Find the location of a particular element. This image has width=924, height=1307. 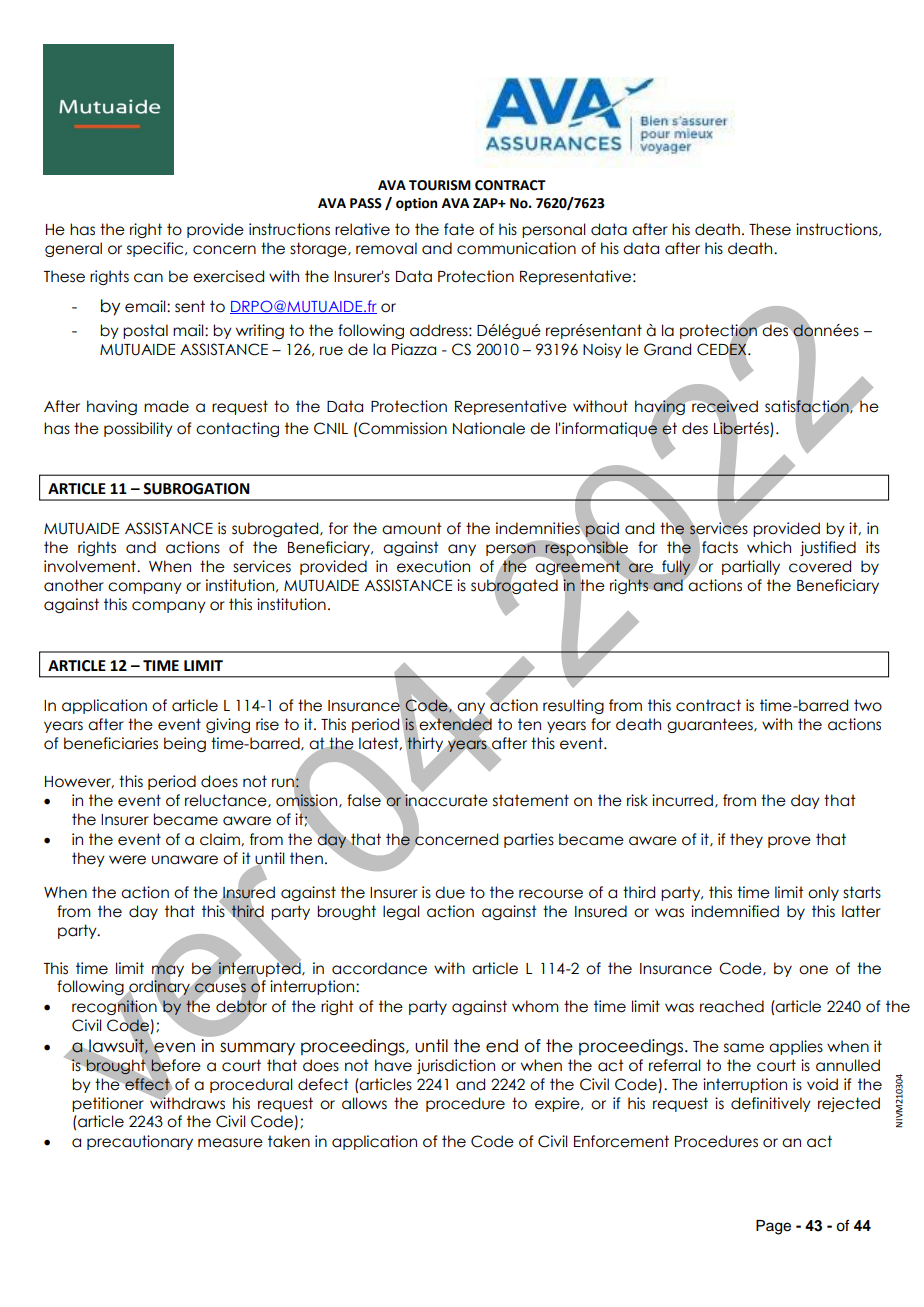

involvement is located at coordinates (91, 566).
